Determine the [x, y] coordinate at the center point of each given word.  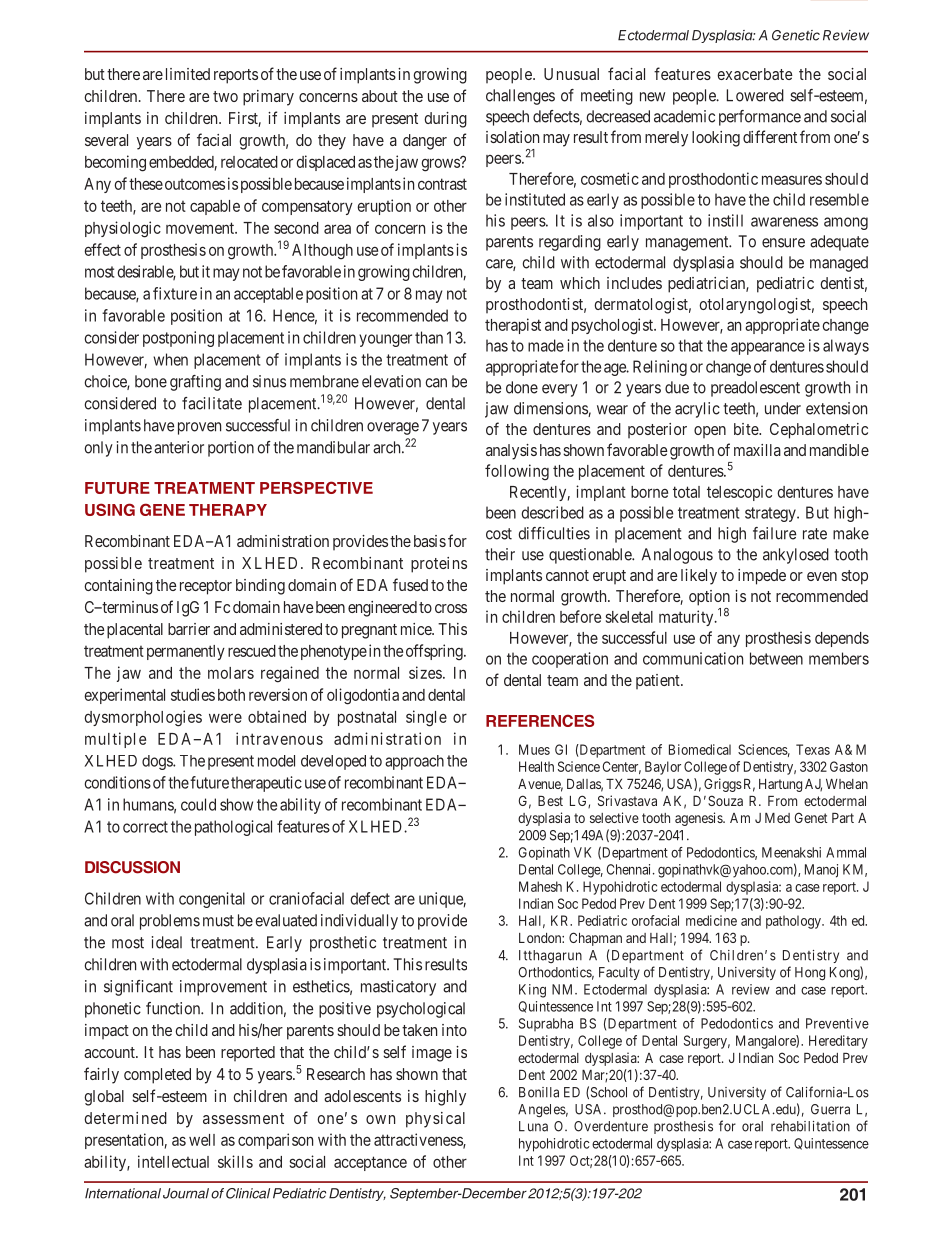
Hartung [780, 785]
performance [760, 118]
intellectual [173, 1161]
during [445, 120]
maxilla [757, 450]
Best [550, 801]
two [225, 96]
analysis [511, 452]
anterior [179, 447]
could [198, 804]
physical [435, 1120]
